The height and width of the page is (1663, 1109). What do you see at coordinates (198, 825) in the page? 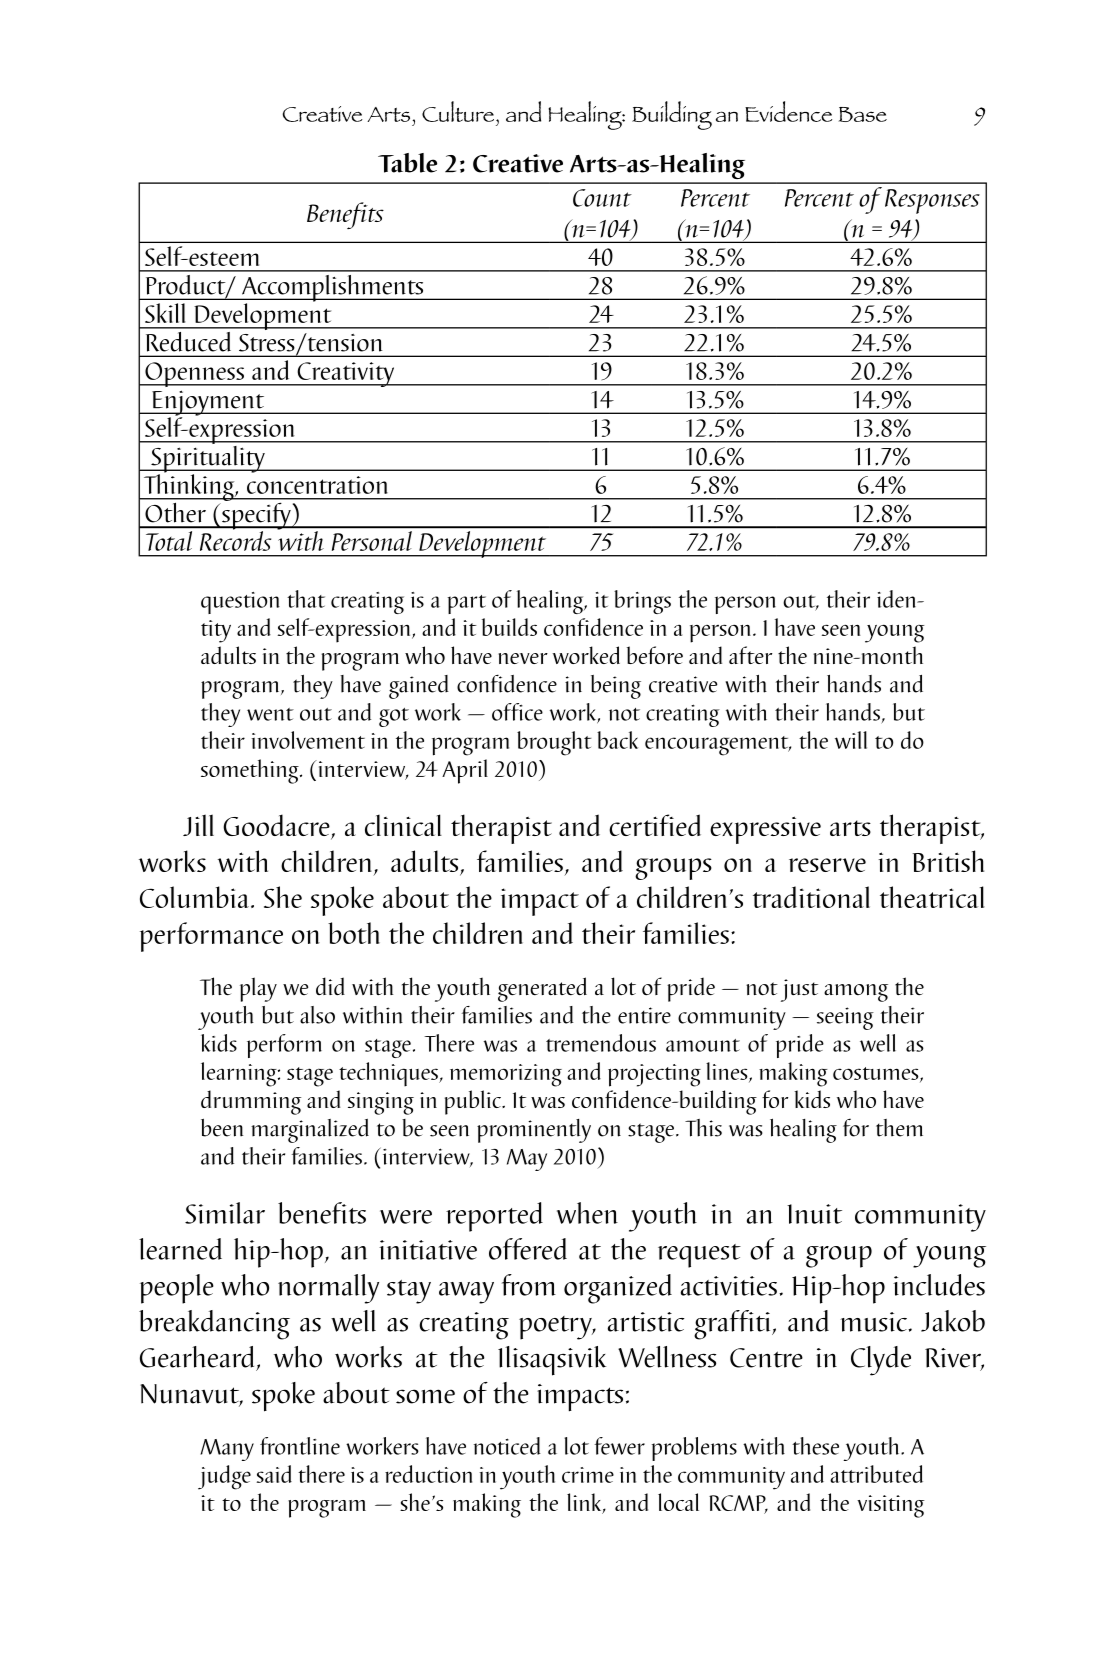
I see `Jill` at bounding box center [198, 825].
